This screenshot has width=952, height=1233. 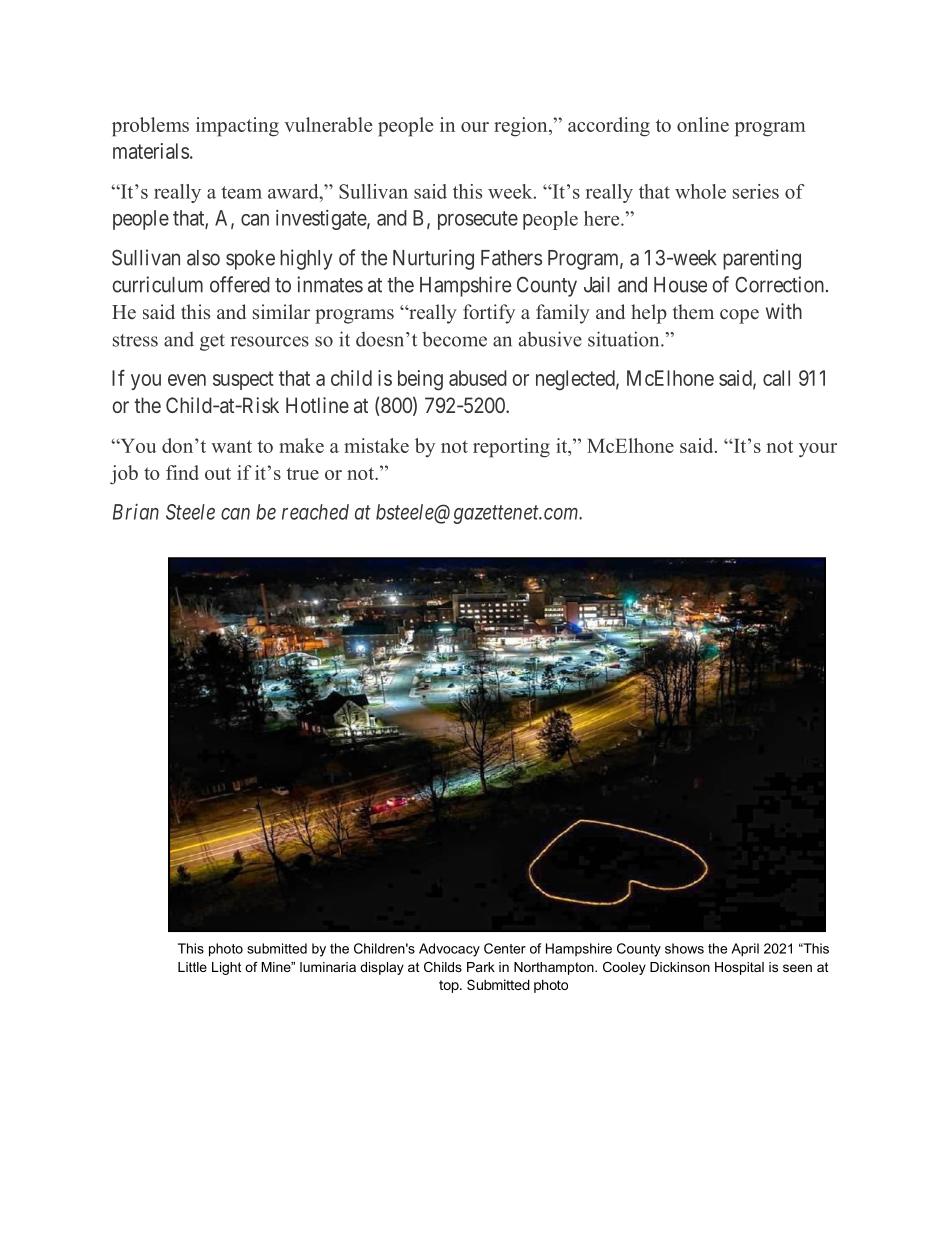 I want to click on Little, so click(x=192, y=967).
